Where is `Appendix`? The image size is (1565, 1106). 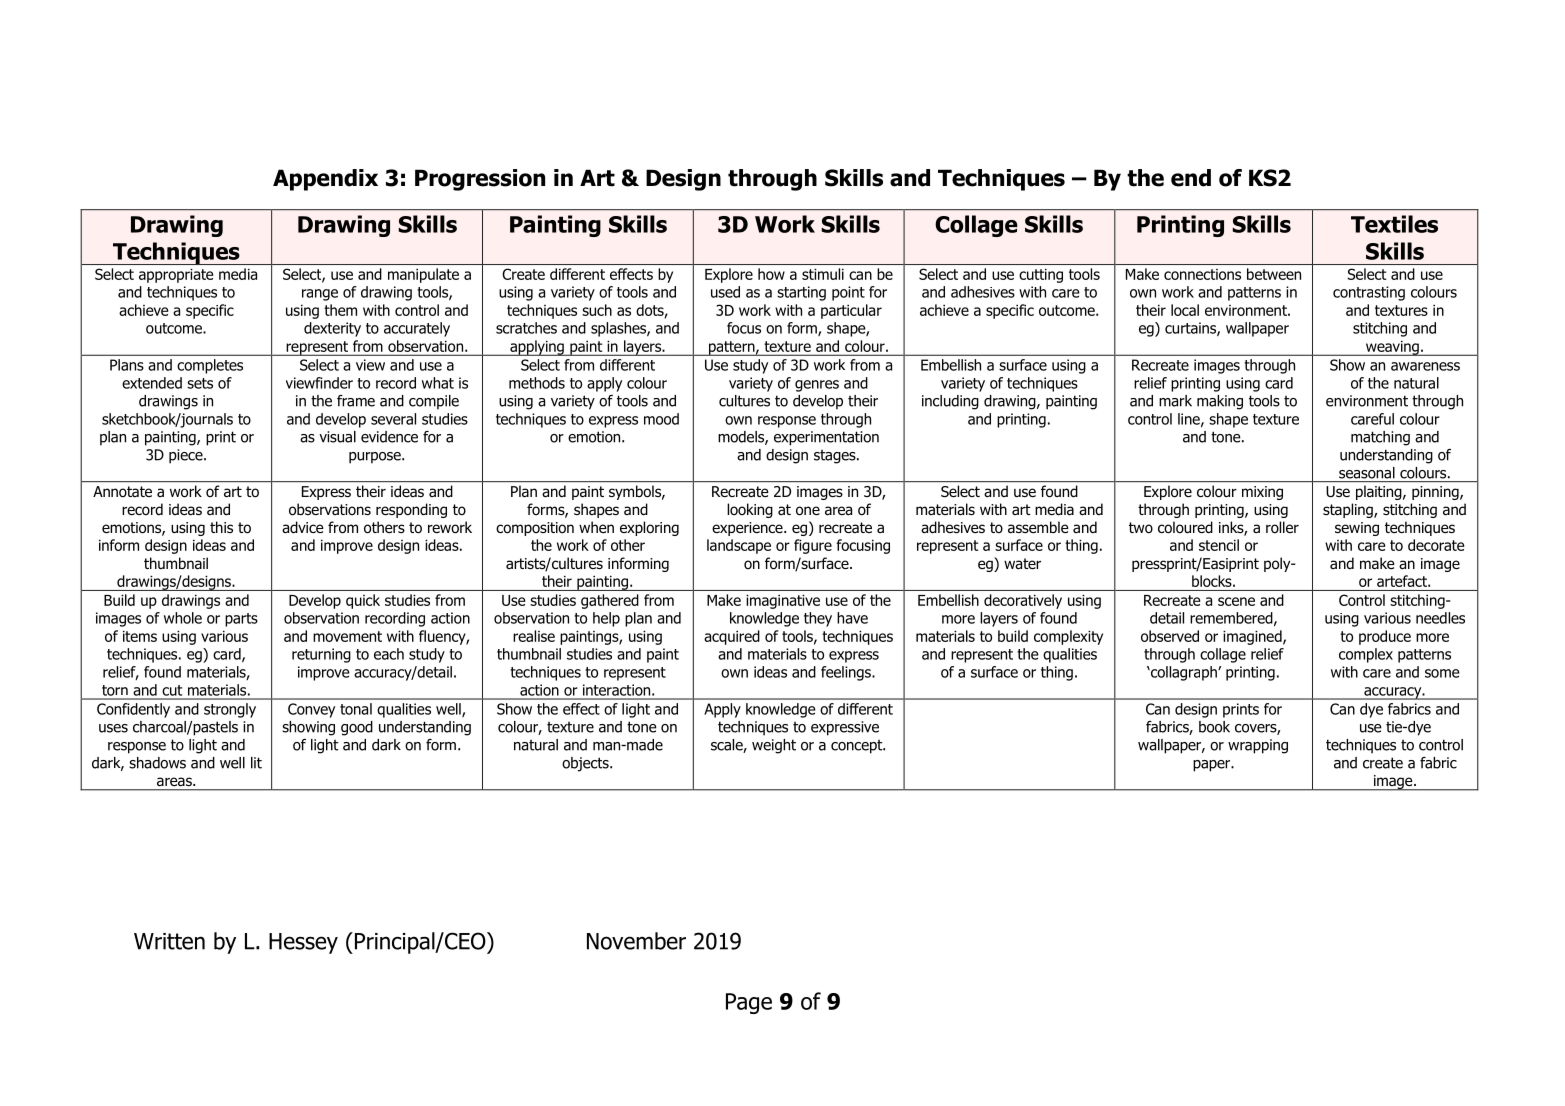 Appendix is located at coordinates (325, 180).
